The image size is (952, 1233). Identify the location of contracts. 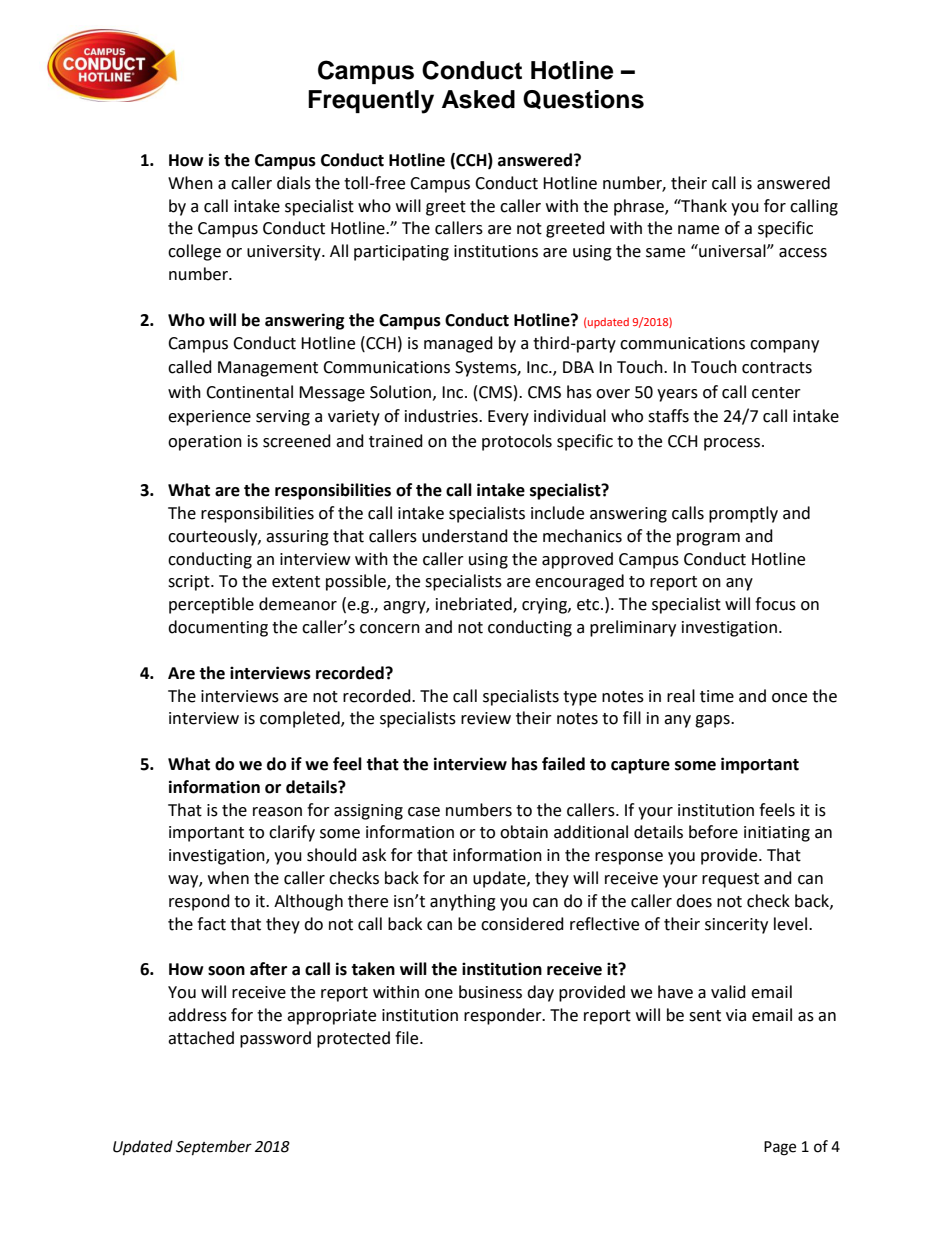
(777, 368).
